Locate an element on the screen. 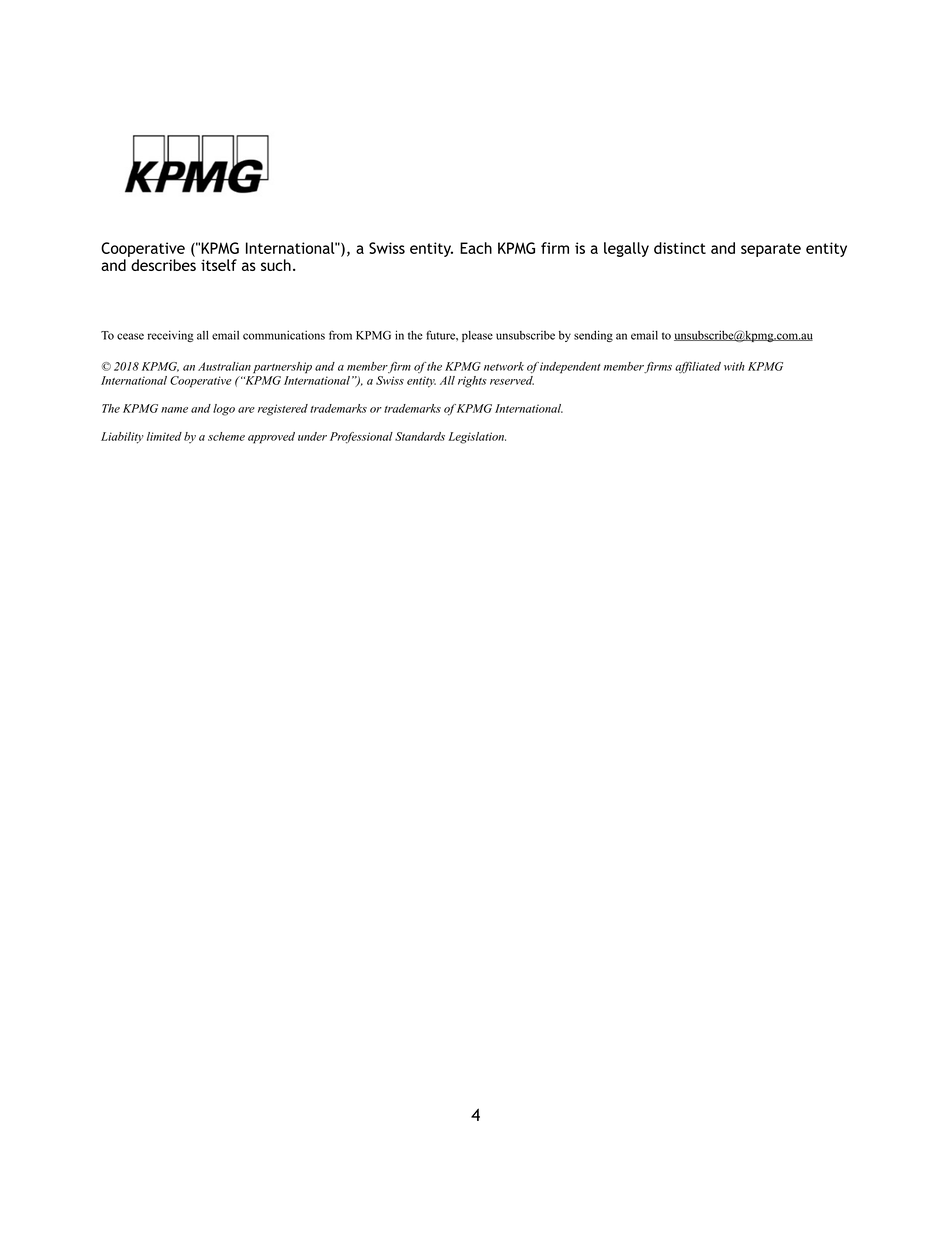 The image size is (952, 1233). affiliated is located at coordinates (698, 367).
